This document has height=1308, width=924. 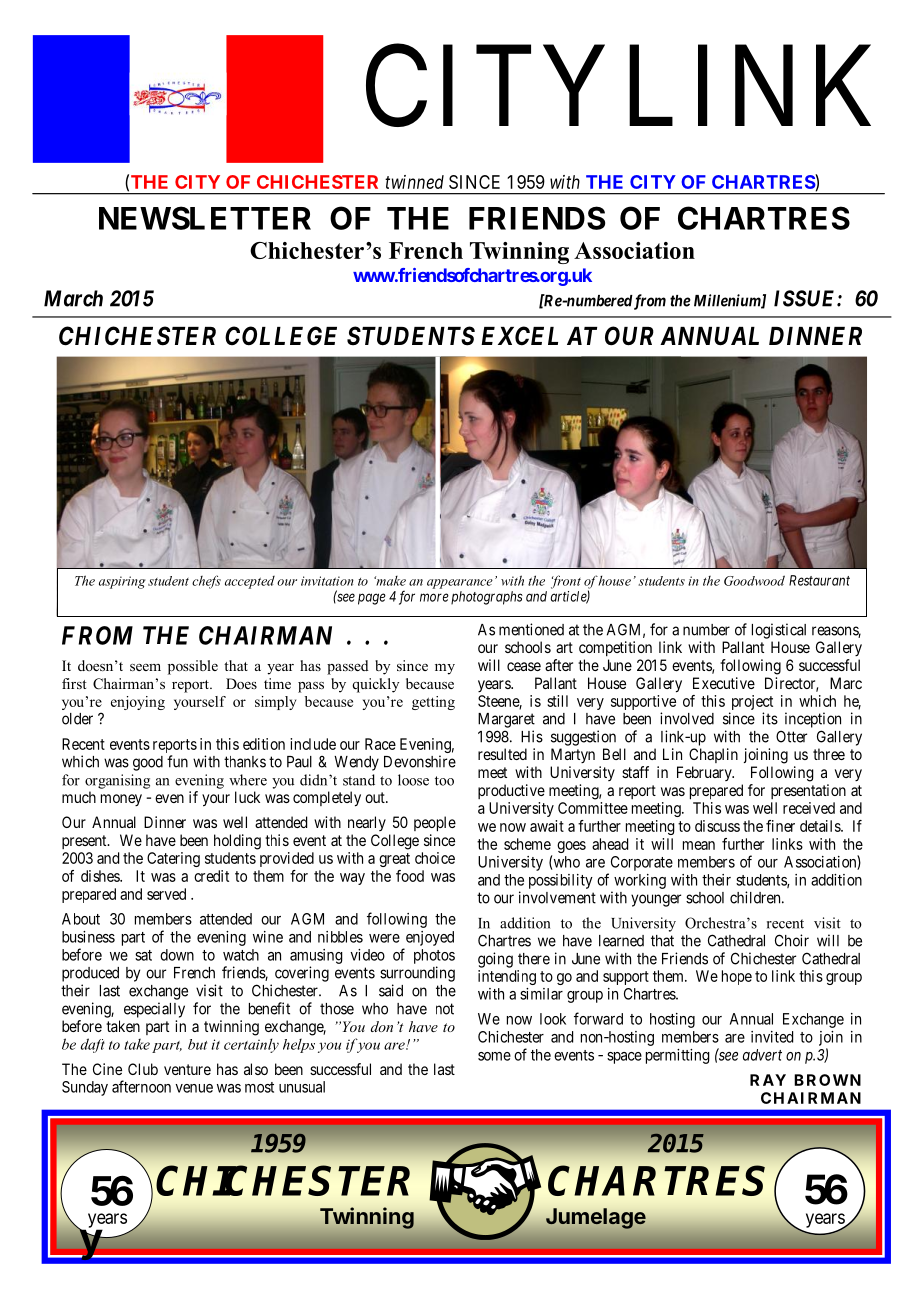 I want to click on logistical, so click(x=779, y=631).
